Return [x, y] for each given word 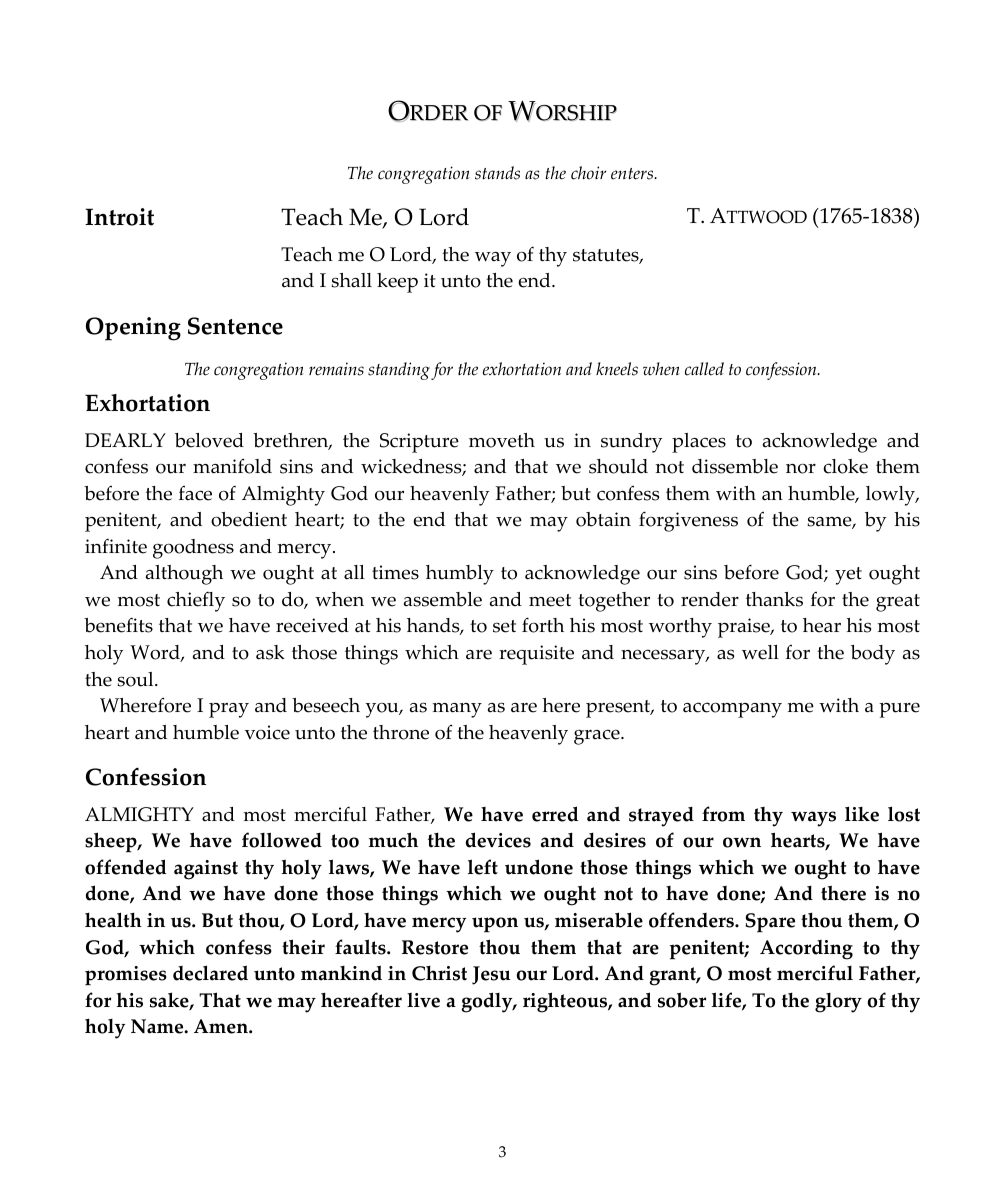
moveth [502, 440]
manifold [232, 466]
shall [351, 280]
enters [633, 174]
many [457, 710]
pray [229, 710]
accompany [732, 710]
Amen [222, 1026]
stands [497, 173]
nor [801, 469]
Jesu [491, 975]
